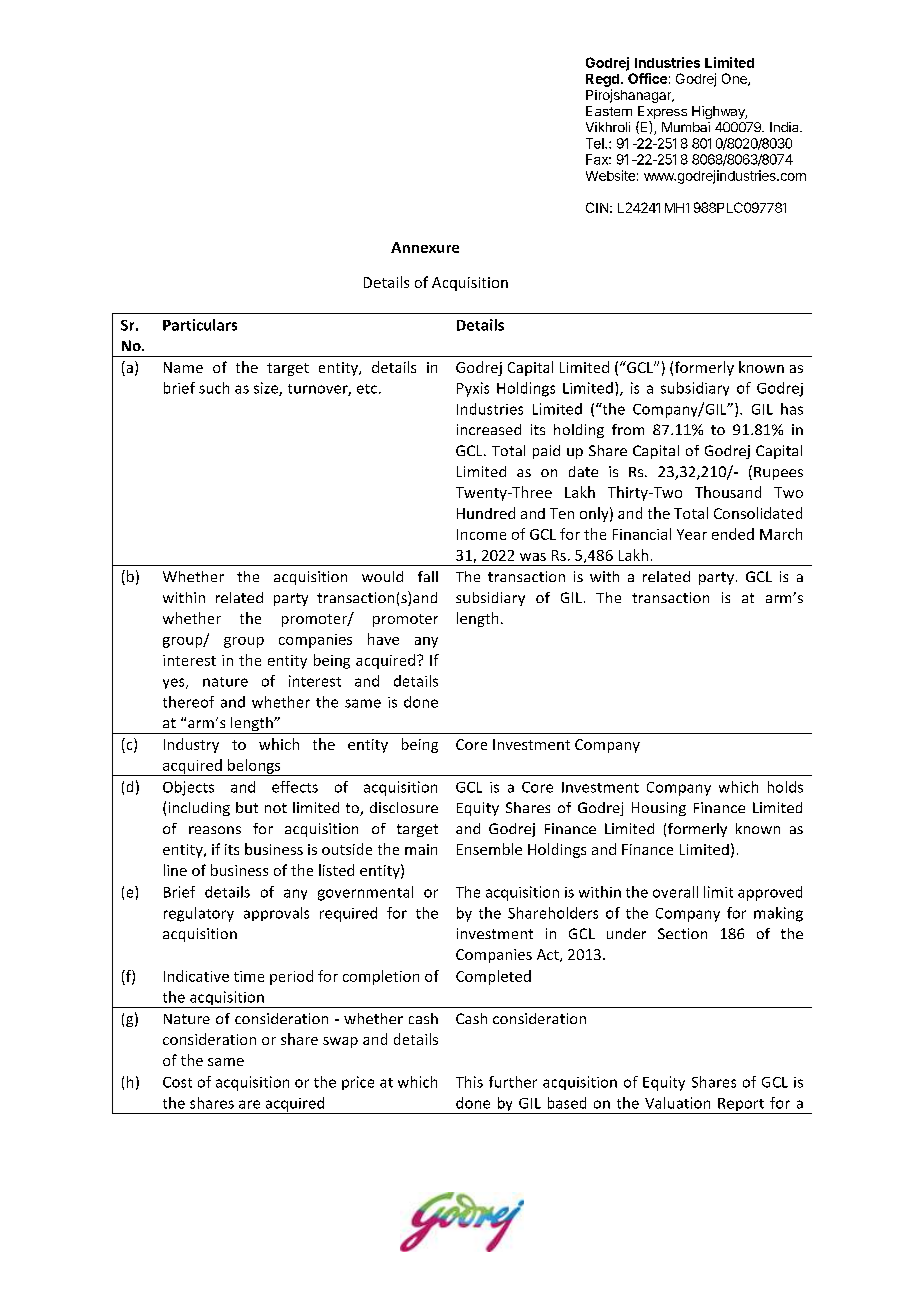 This page has height=1308, width=924. Describe the element at coordinates (733, 534) in the page. I see `ended` at that location.
